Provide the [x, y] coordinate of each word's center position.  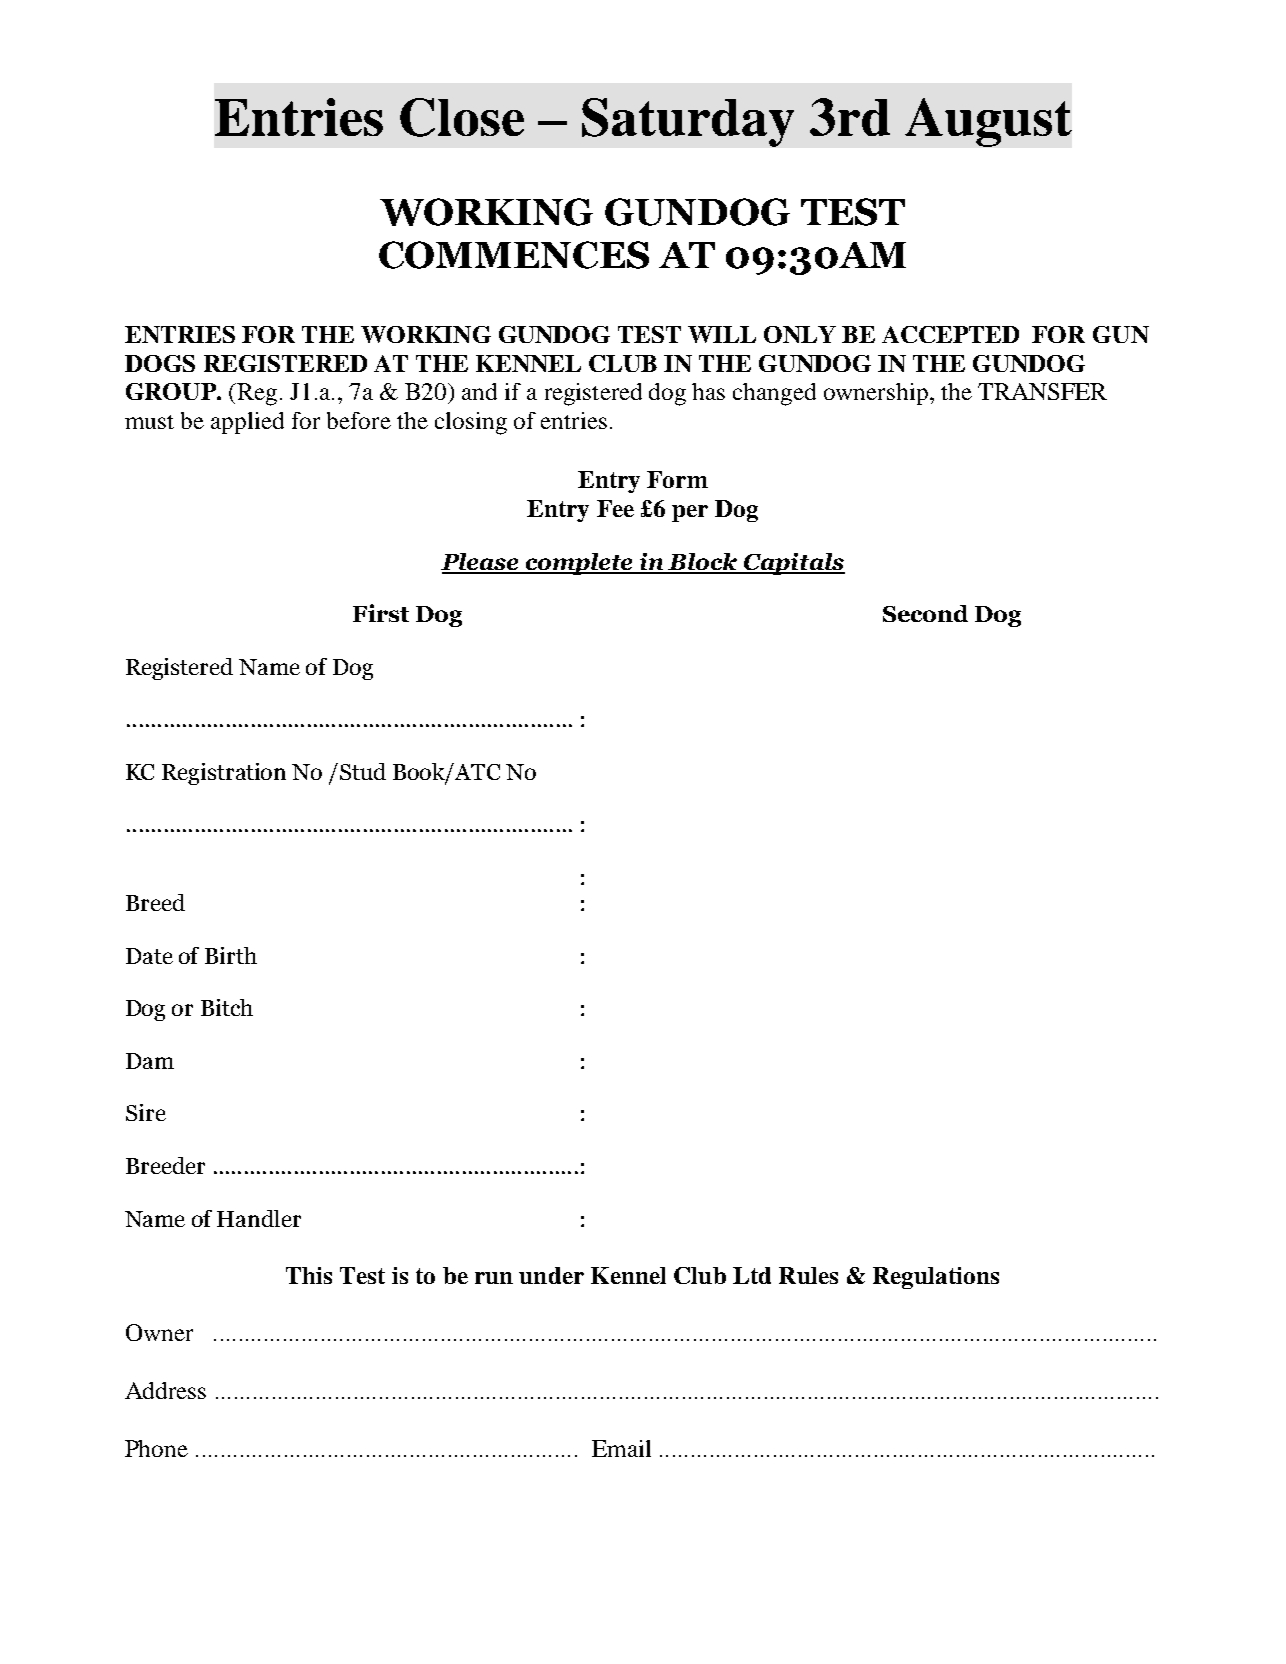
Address [165, 1390]
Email [621, 1448]
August [988, 122]
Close [462, 117]
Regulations [936, 1278]
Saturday [688, 122]
